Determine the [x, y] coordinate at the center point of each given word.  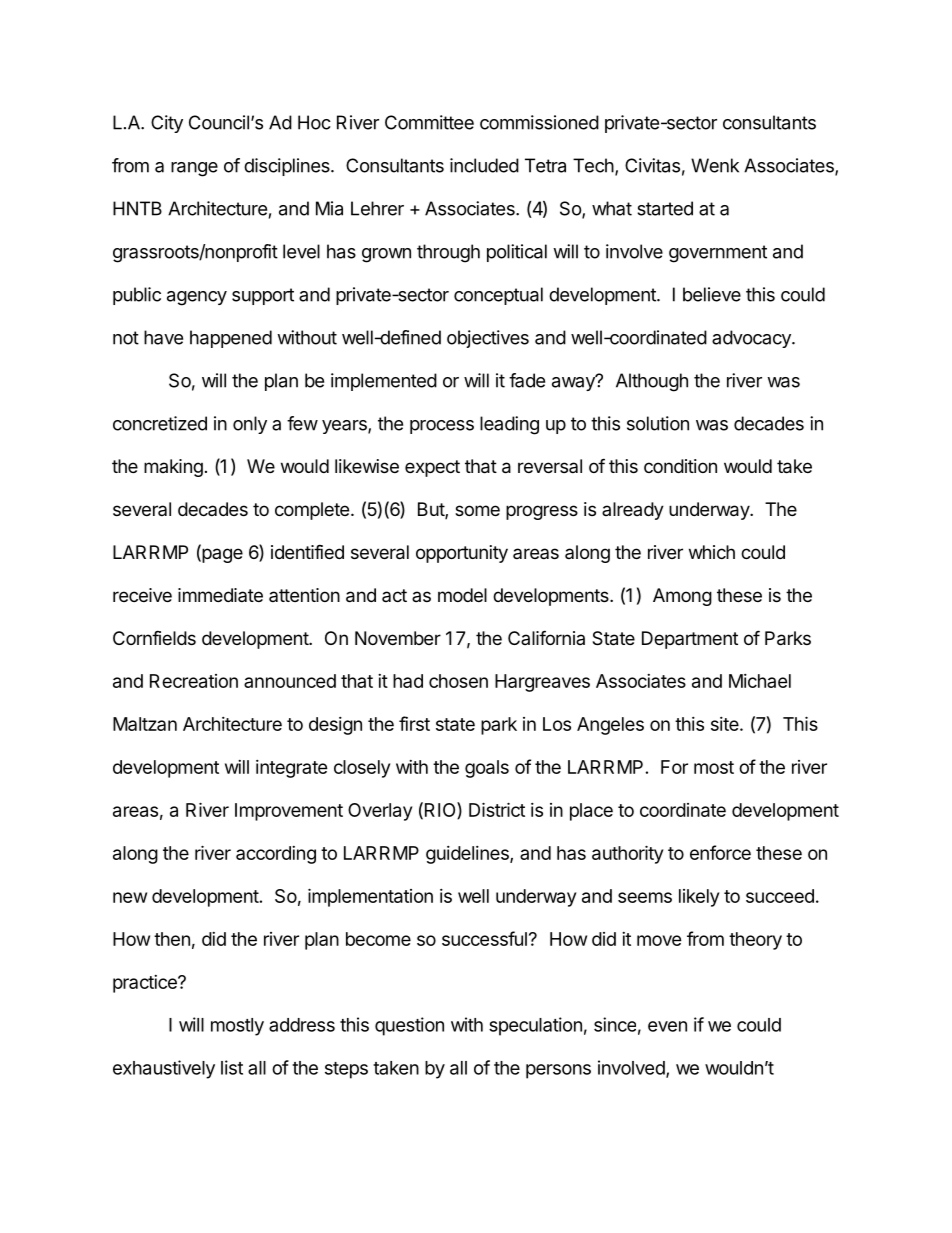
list [232, 1067]
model [462, 595]
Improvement [289, 812]
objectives [488, 339]
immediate [220, 595]
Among [682, 597]
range [194, 169]
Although [652, 382]
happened [231, 339]
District [497, 809]
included [484, 165]
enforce [720, 852]
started [665, 208]
